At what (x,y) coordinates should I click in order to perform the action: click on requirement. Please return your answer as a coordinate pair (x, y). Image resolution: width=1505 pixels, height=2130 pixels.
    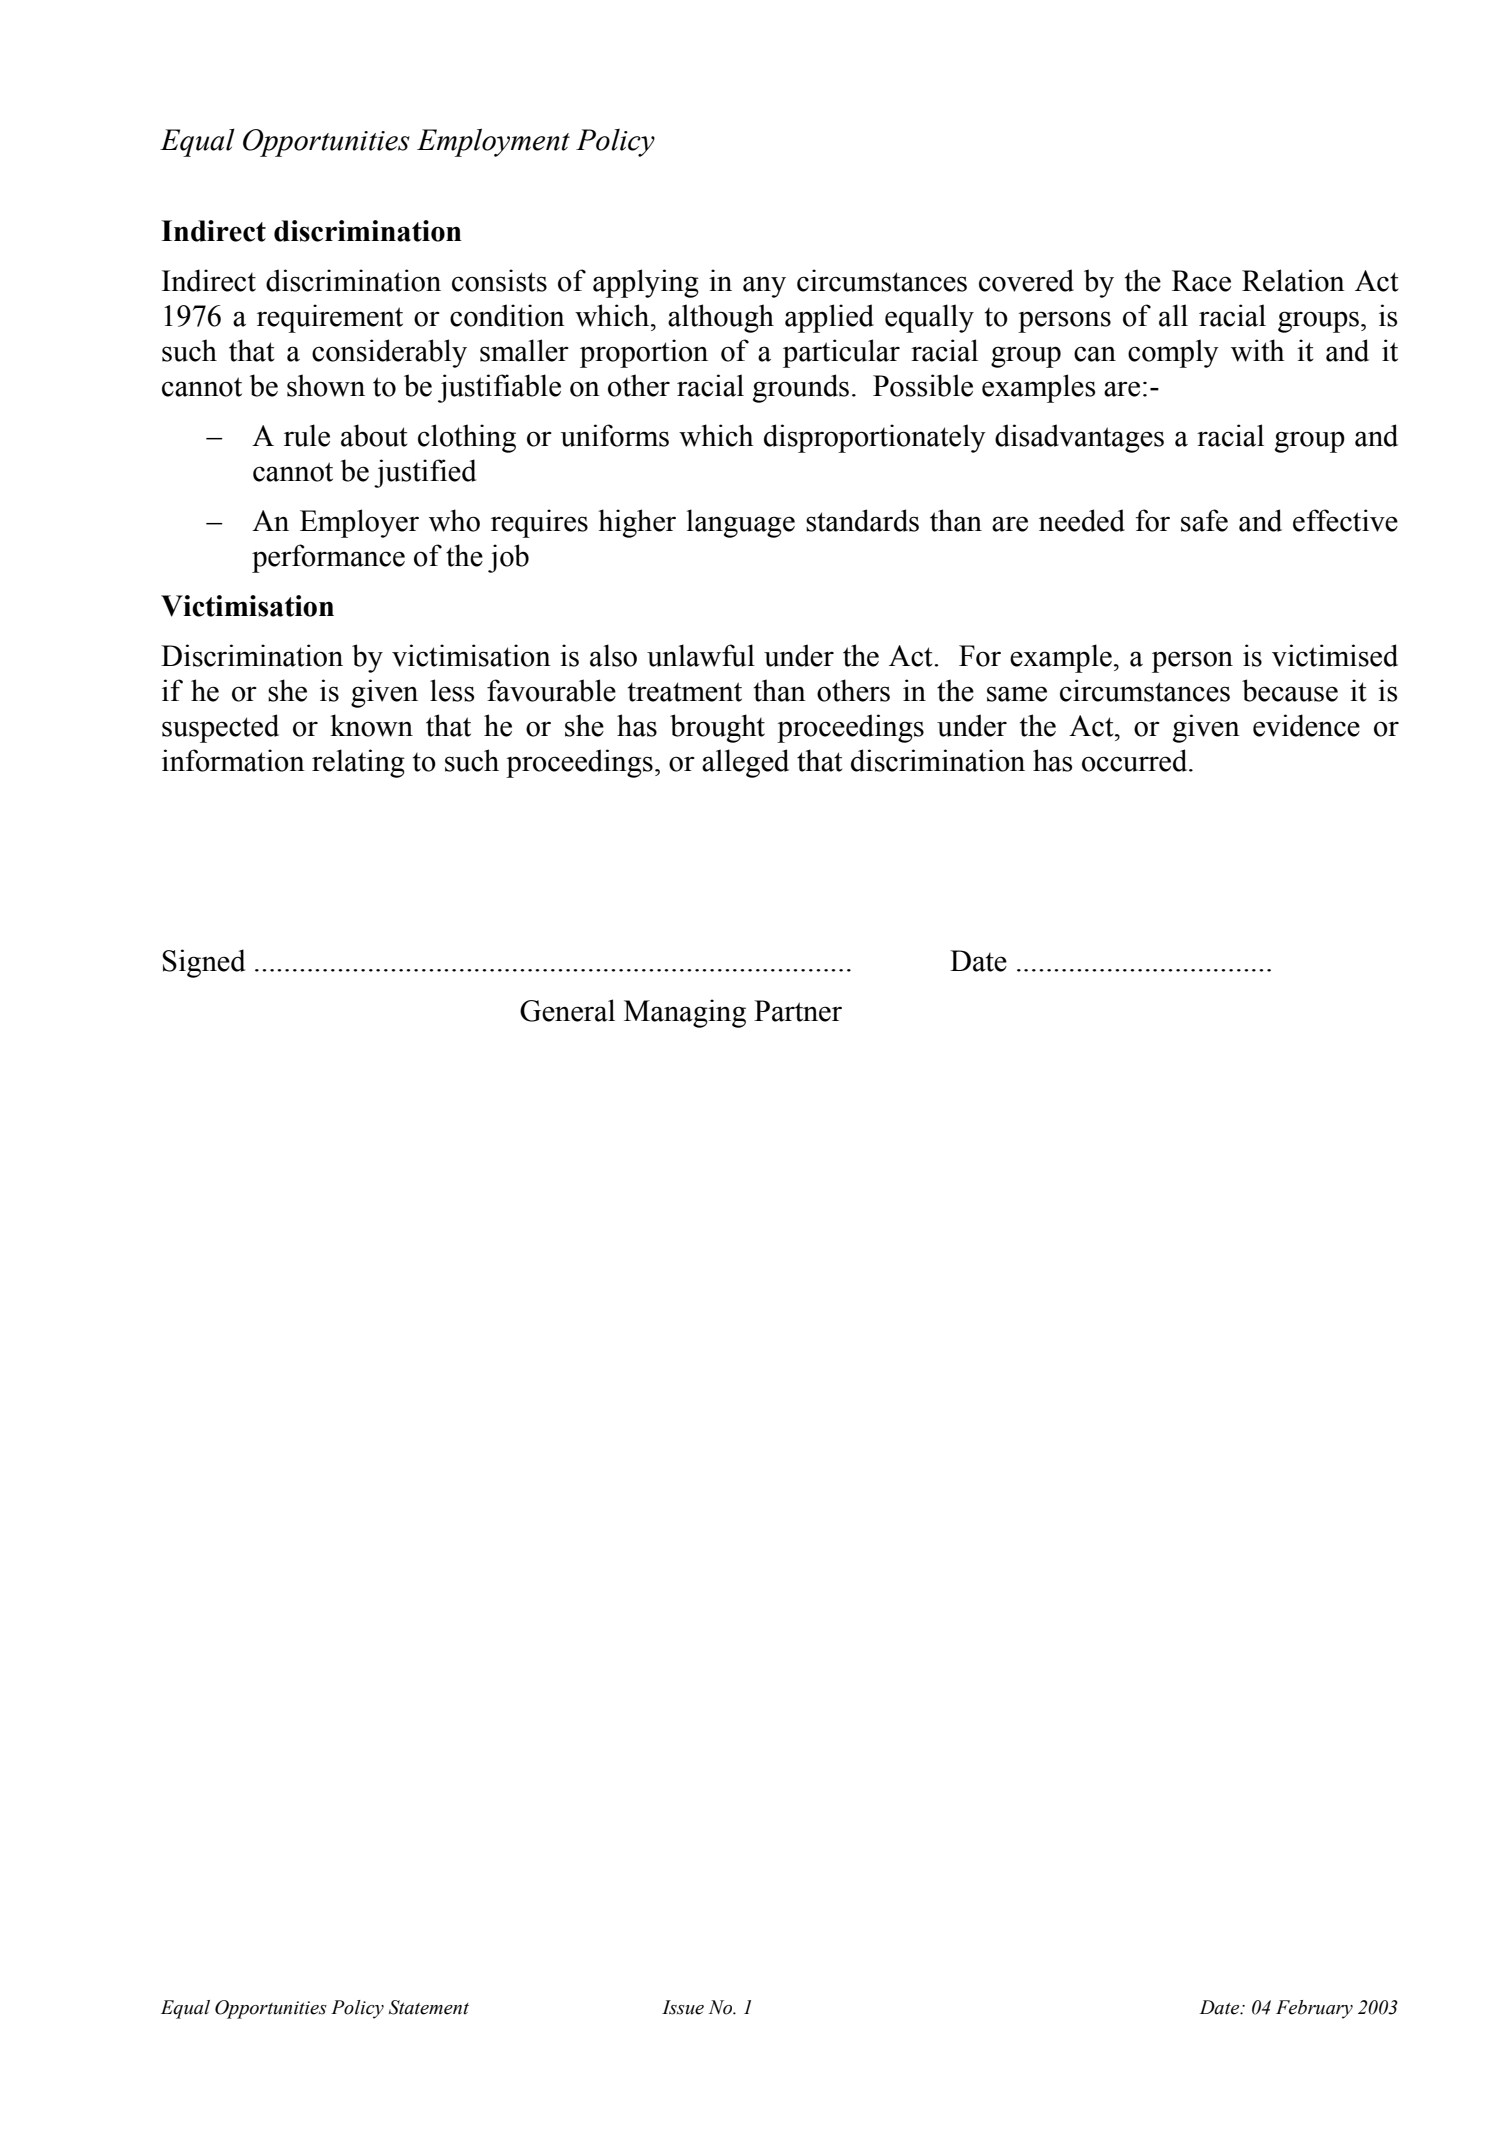
    Looking at the image, I should click on (330, 318).
